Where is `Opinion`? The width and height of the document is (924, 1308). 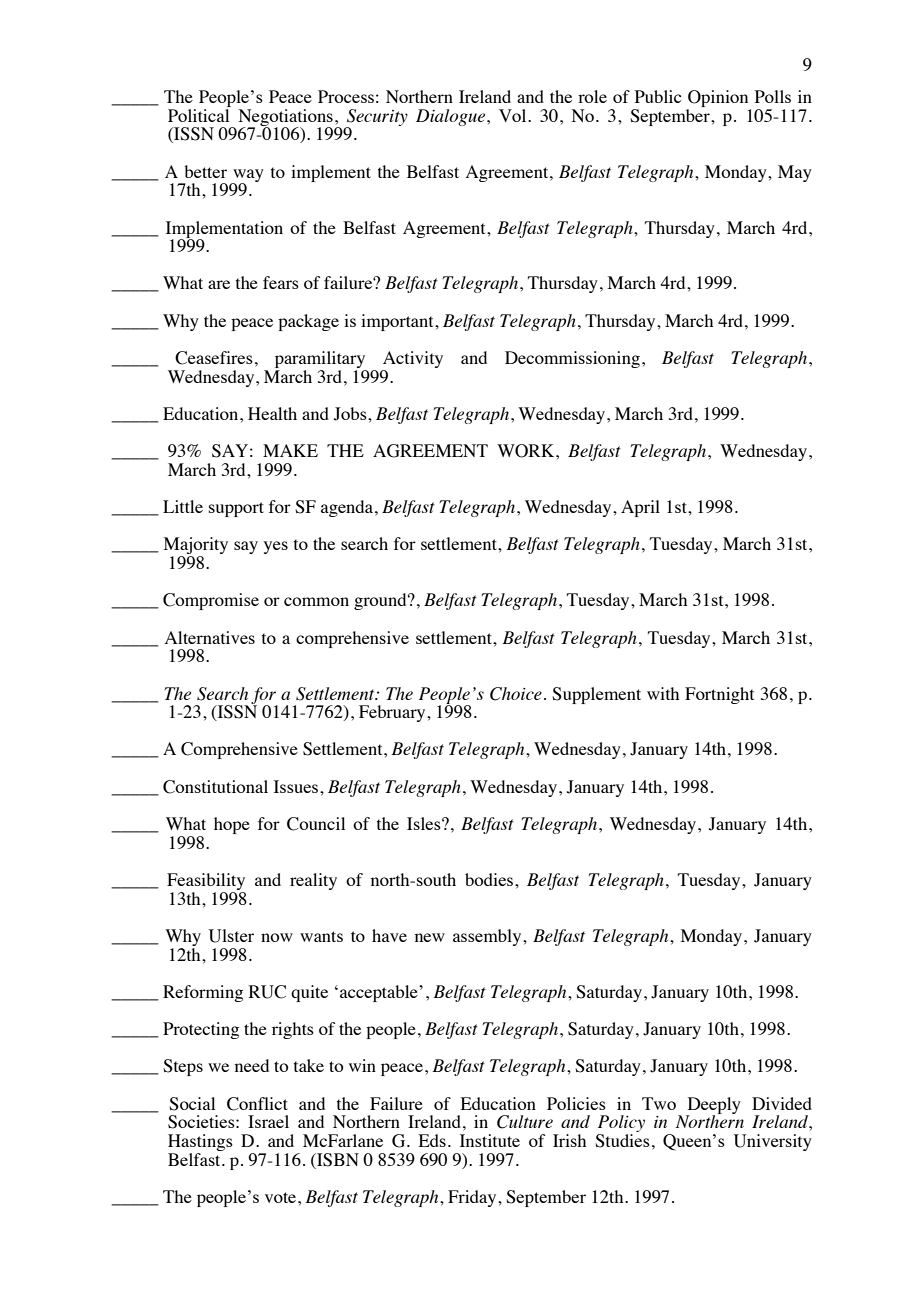
Opinion is located at coordinates (719, 100).
